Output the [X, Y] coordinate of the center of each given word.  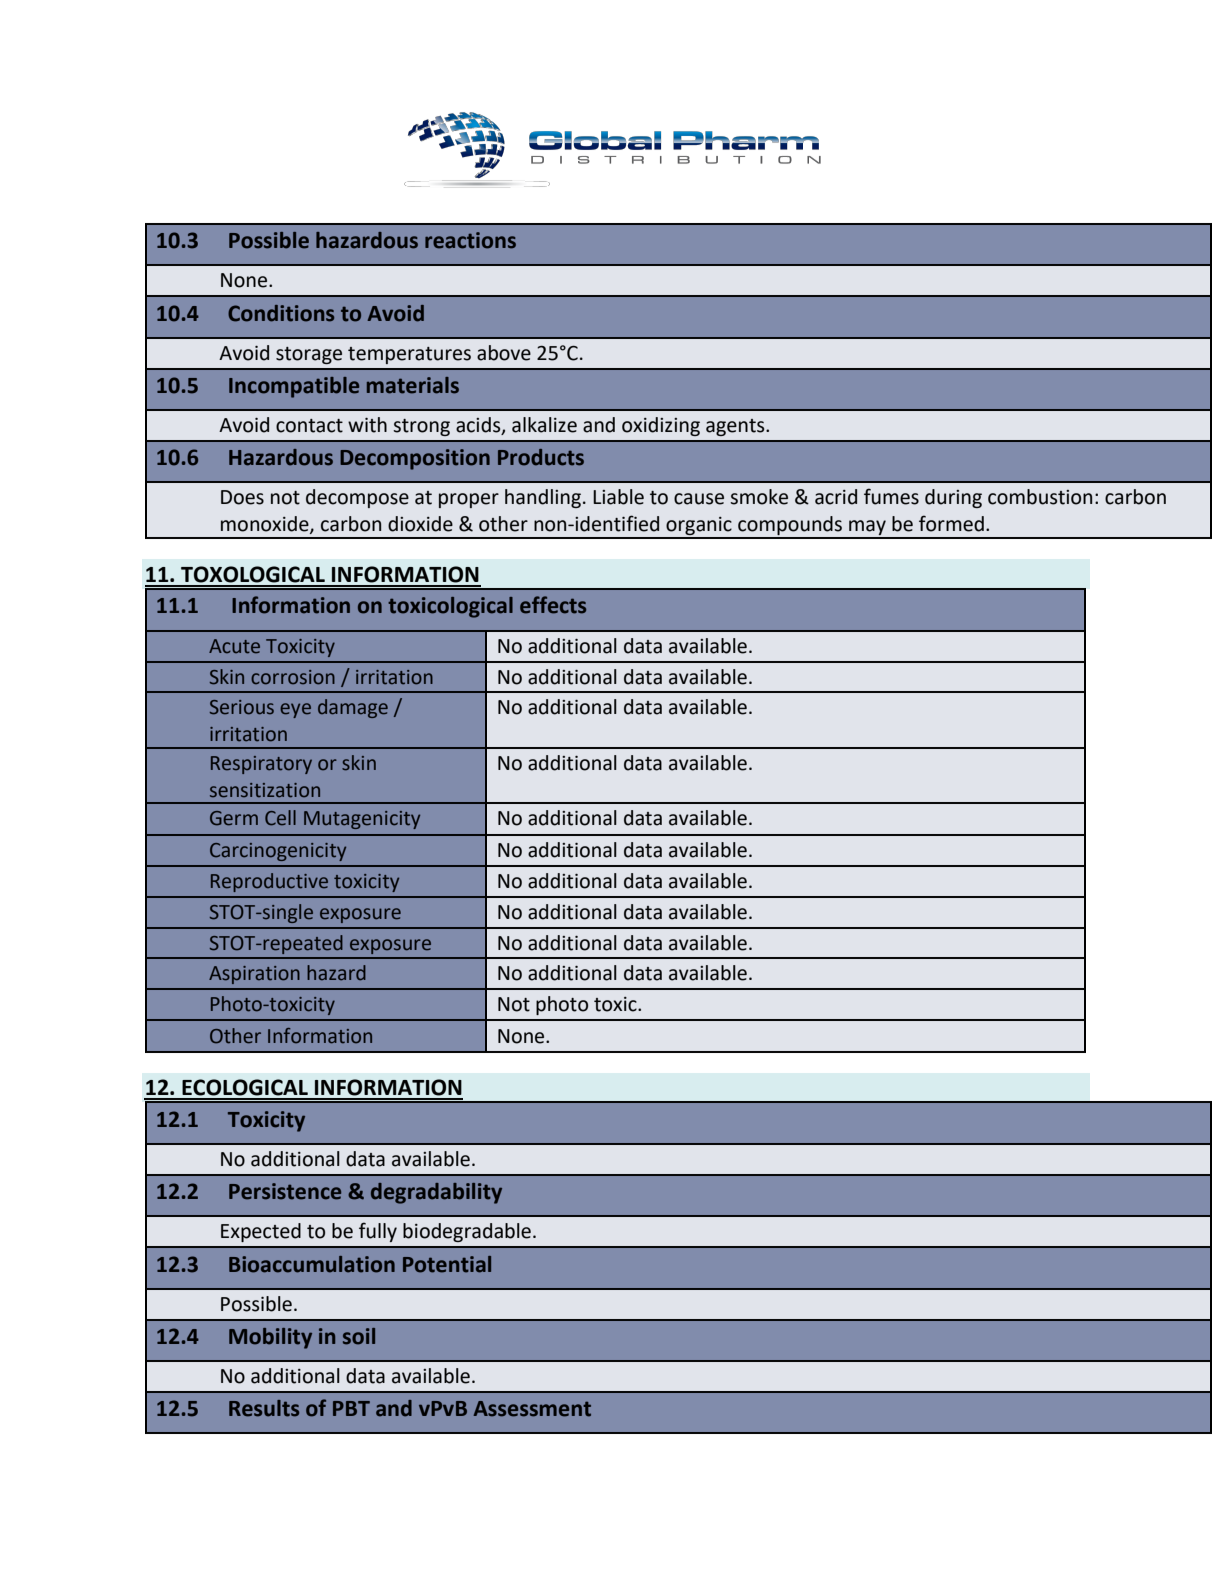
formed [951, 523]
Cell [280, 818]
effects [553, 605]
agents [736, 427]
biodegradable [467, 1232]
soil [359, 1336]
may [867, 529]
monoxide [266, 525]
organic [699, 527]
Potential [447, 1264]
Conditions [281, 313]
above [504, 353]
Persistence [285, 1191]
